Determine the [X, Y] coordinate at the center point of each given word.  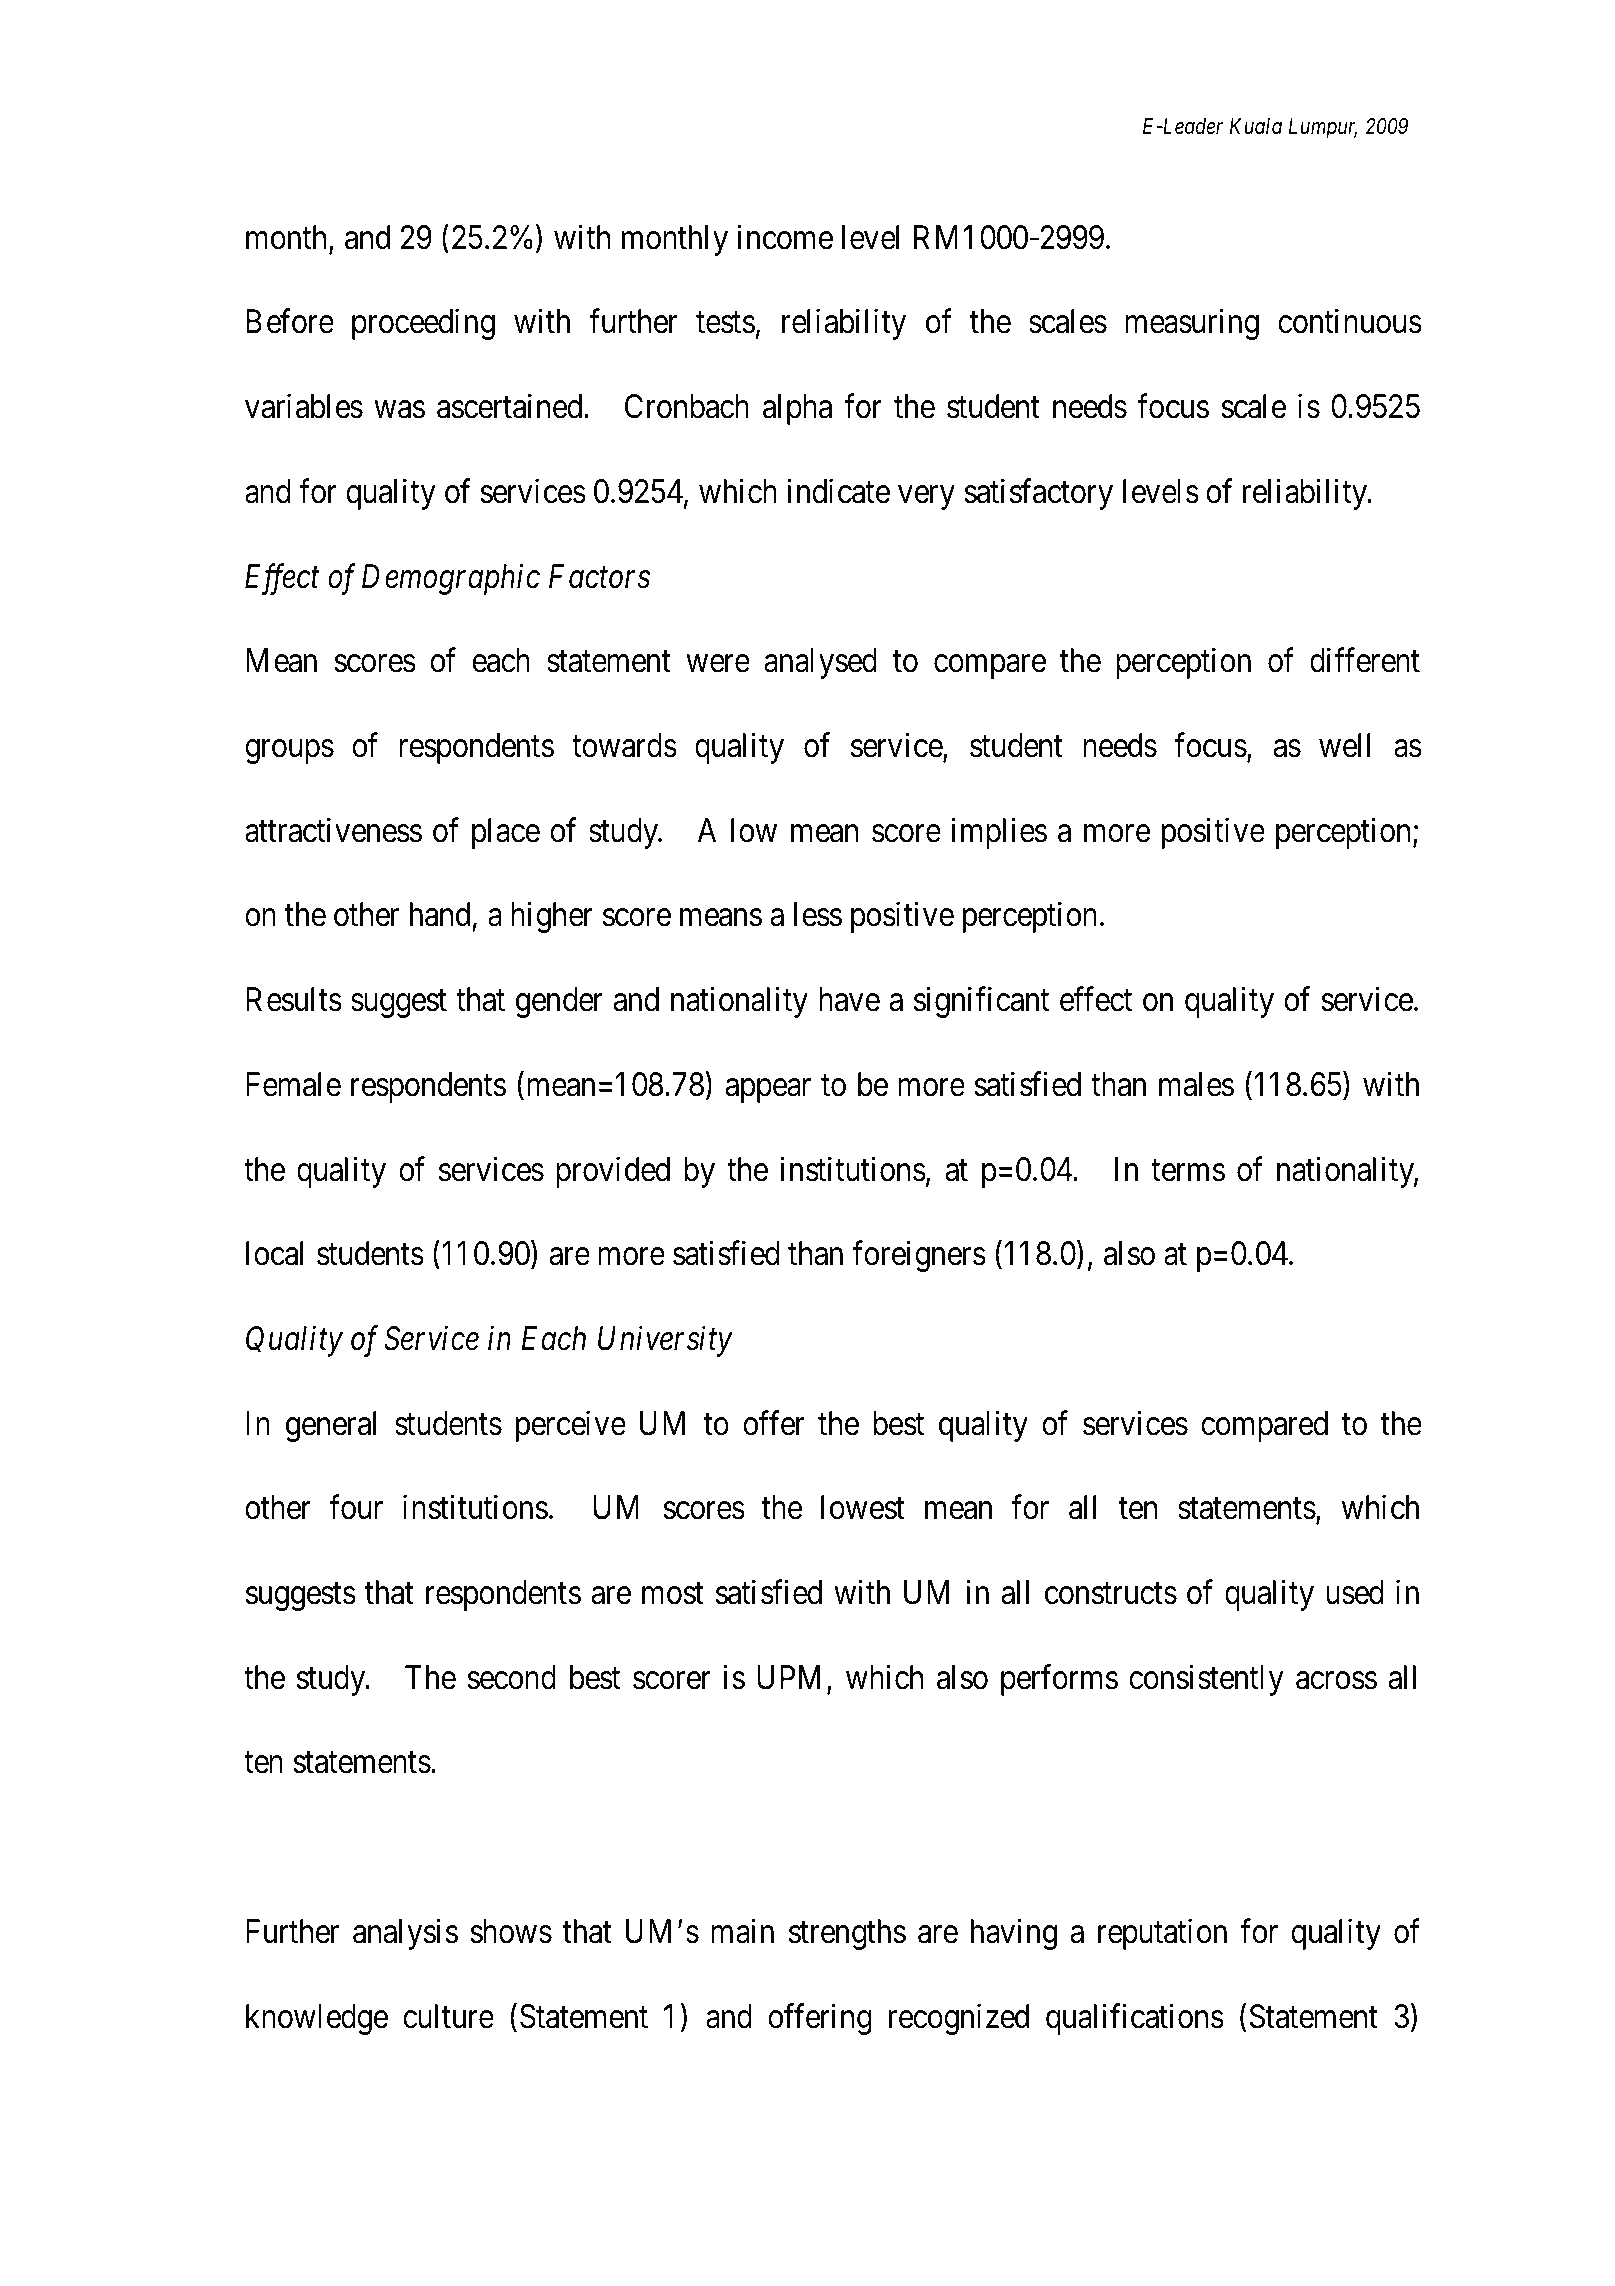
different [1365, 660]
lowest [863, 1507]
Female [293, 1084]
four [356, 1507]
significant [981, 1002]
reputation [1162, 1934]
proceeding [423, 324]
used [1355, 1592]
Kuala [1256, 126]
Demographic [451, 579]
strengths [847, 1934]
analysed [820, 663]
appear [768, 1091]
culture [448, 2016]
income [785, 237]
